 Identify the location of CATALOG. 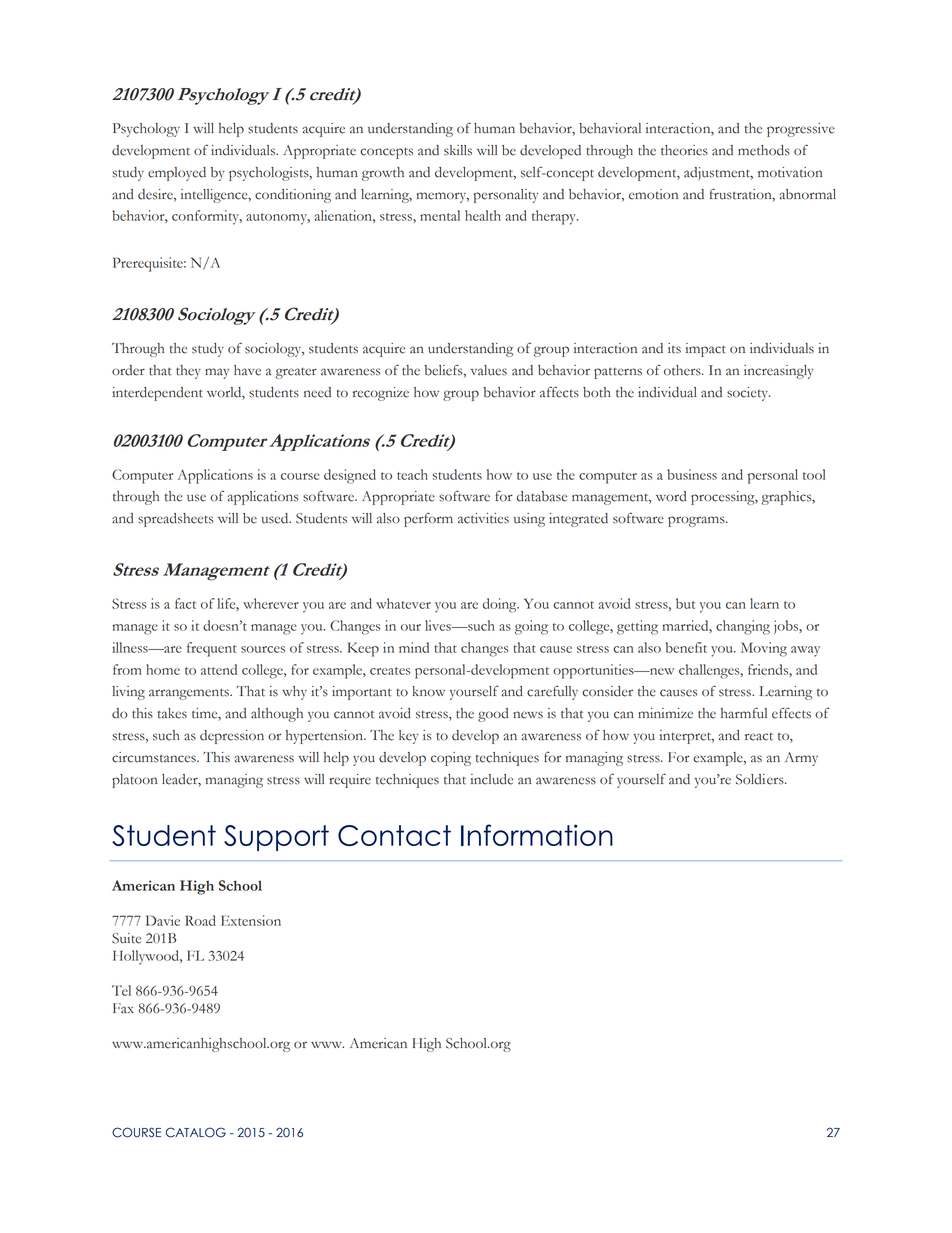
(196, 1132).
